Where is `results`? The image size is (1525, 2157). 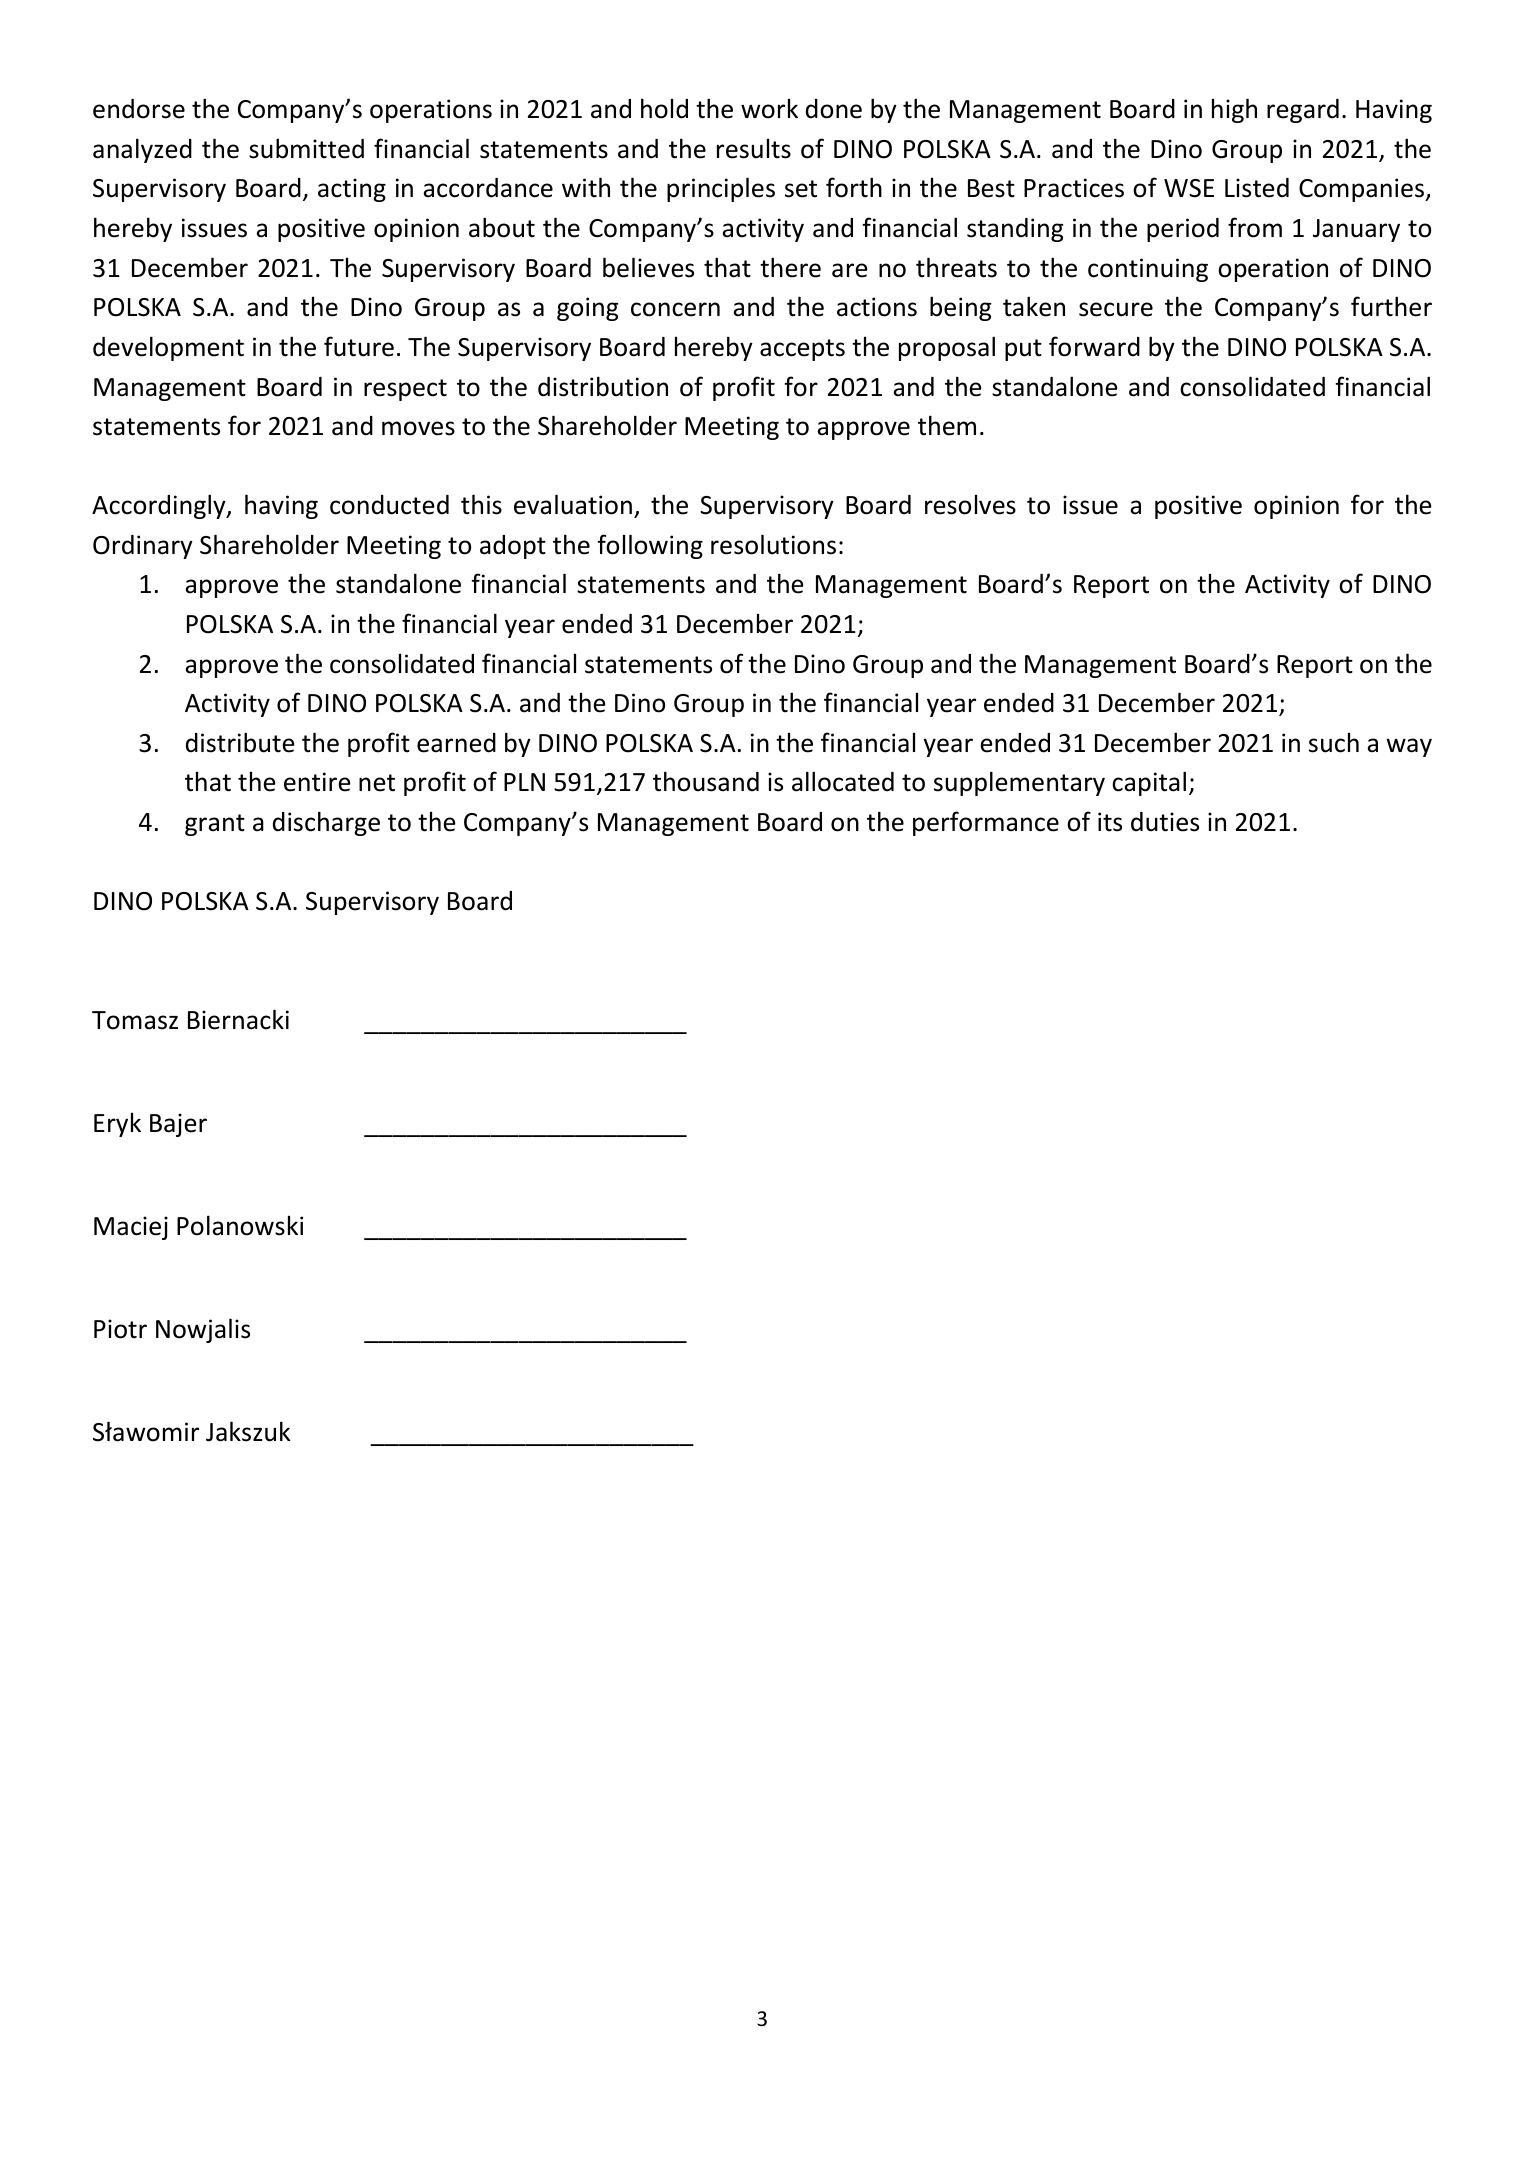
results is located at coordinates (754, 149).
